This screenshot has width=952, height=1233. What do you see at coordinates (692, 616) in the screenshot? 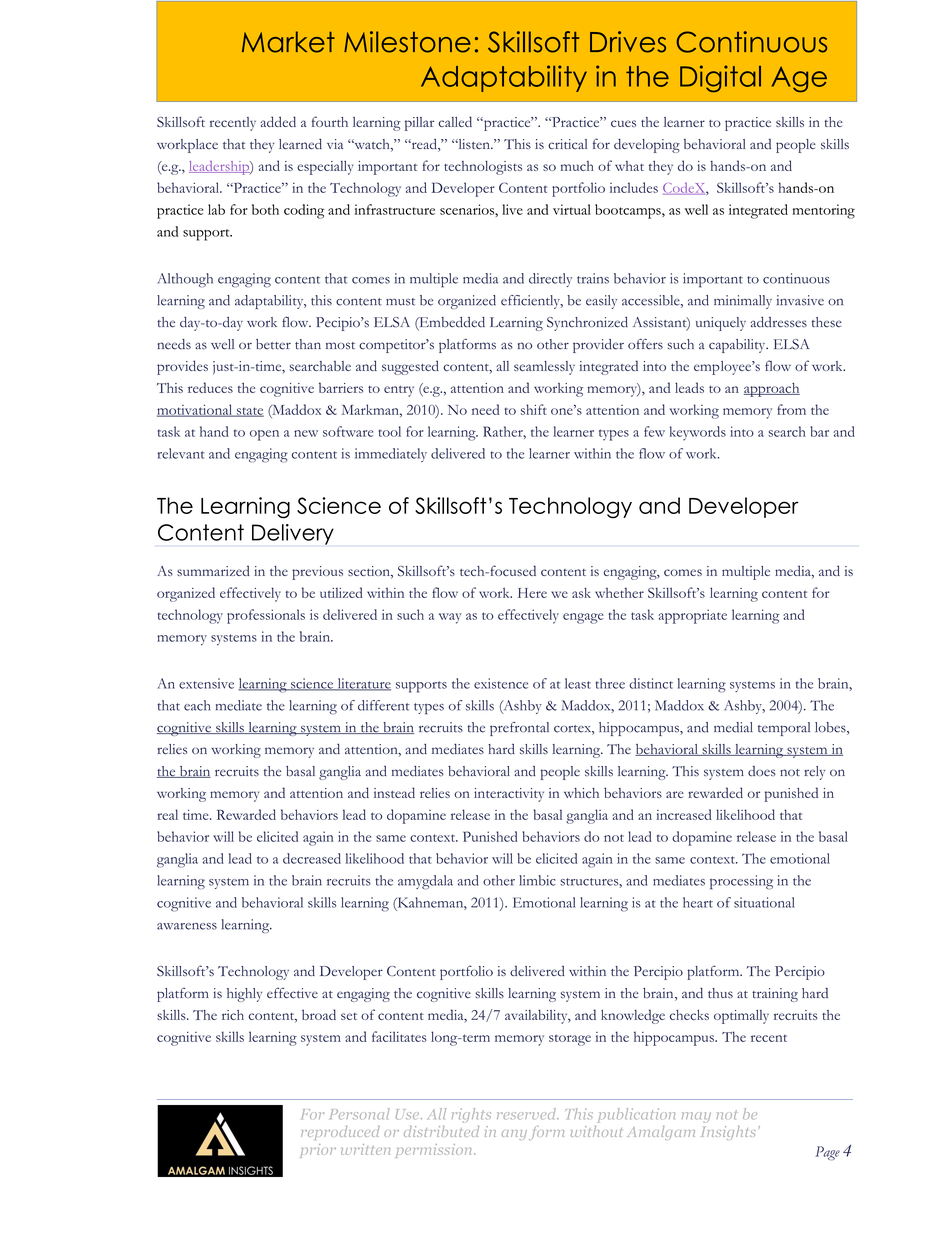
I see `appropriate` at bounding box center [692, 616].
